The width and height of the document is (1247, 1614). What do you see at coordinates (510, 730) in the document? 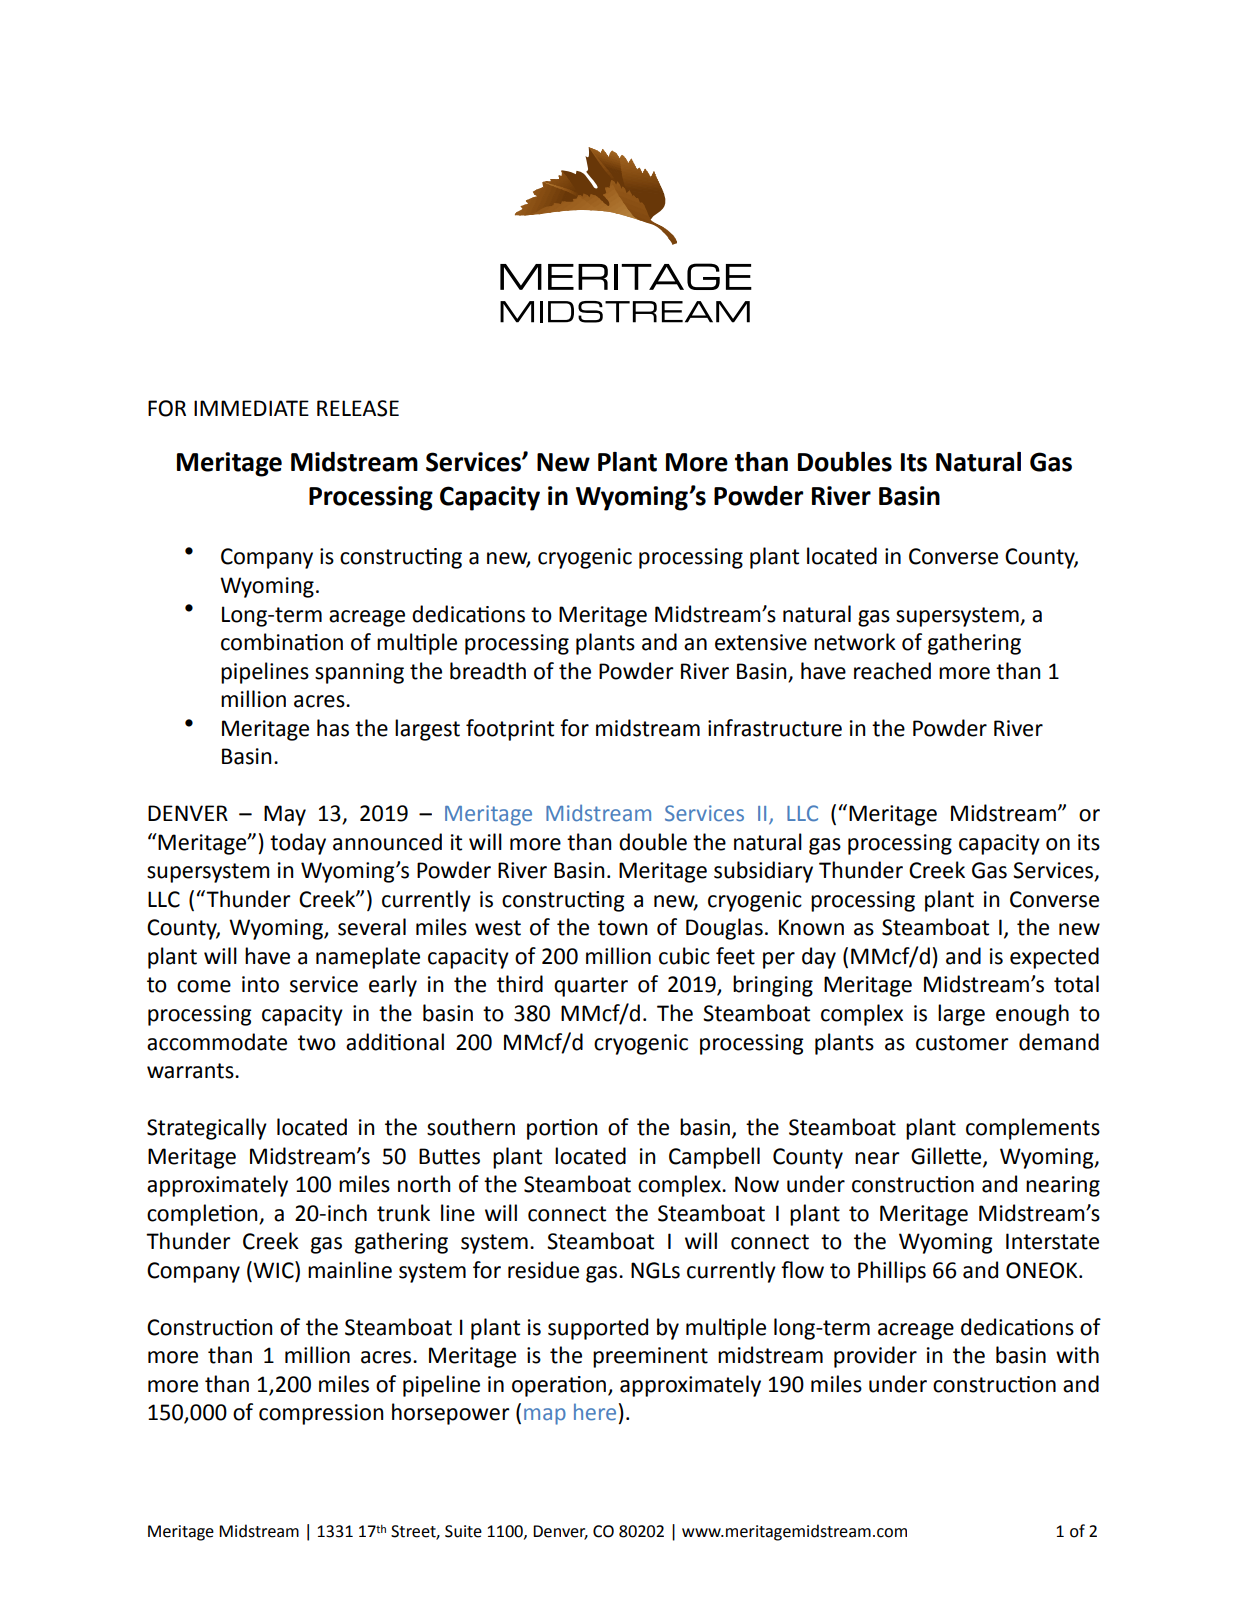
I see `footprint` at bounding box center [510, 730].
